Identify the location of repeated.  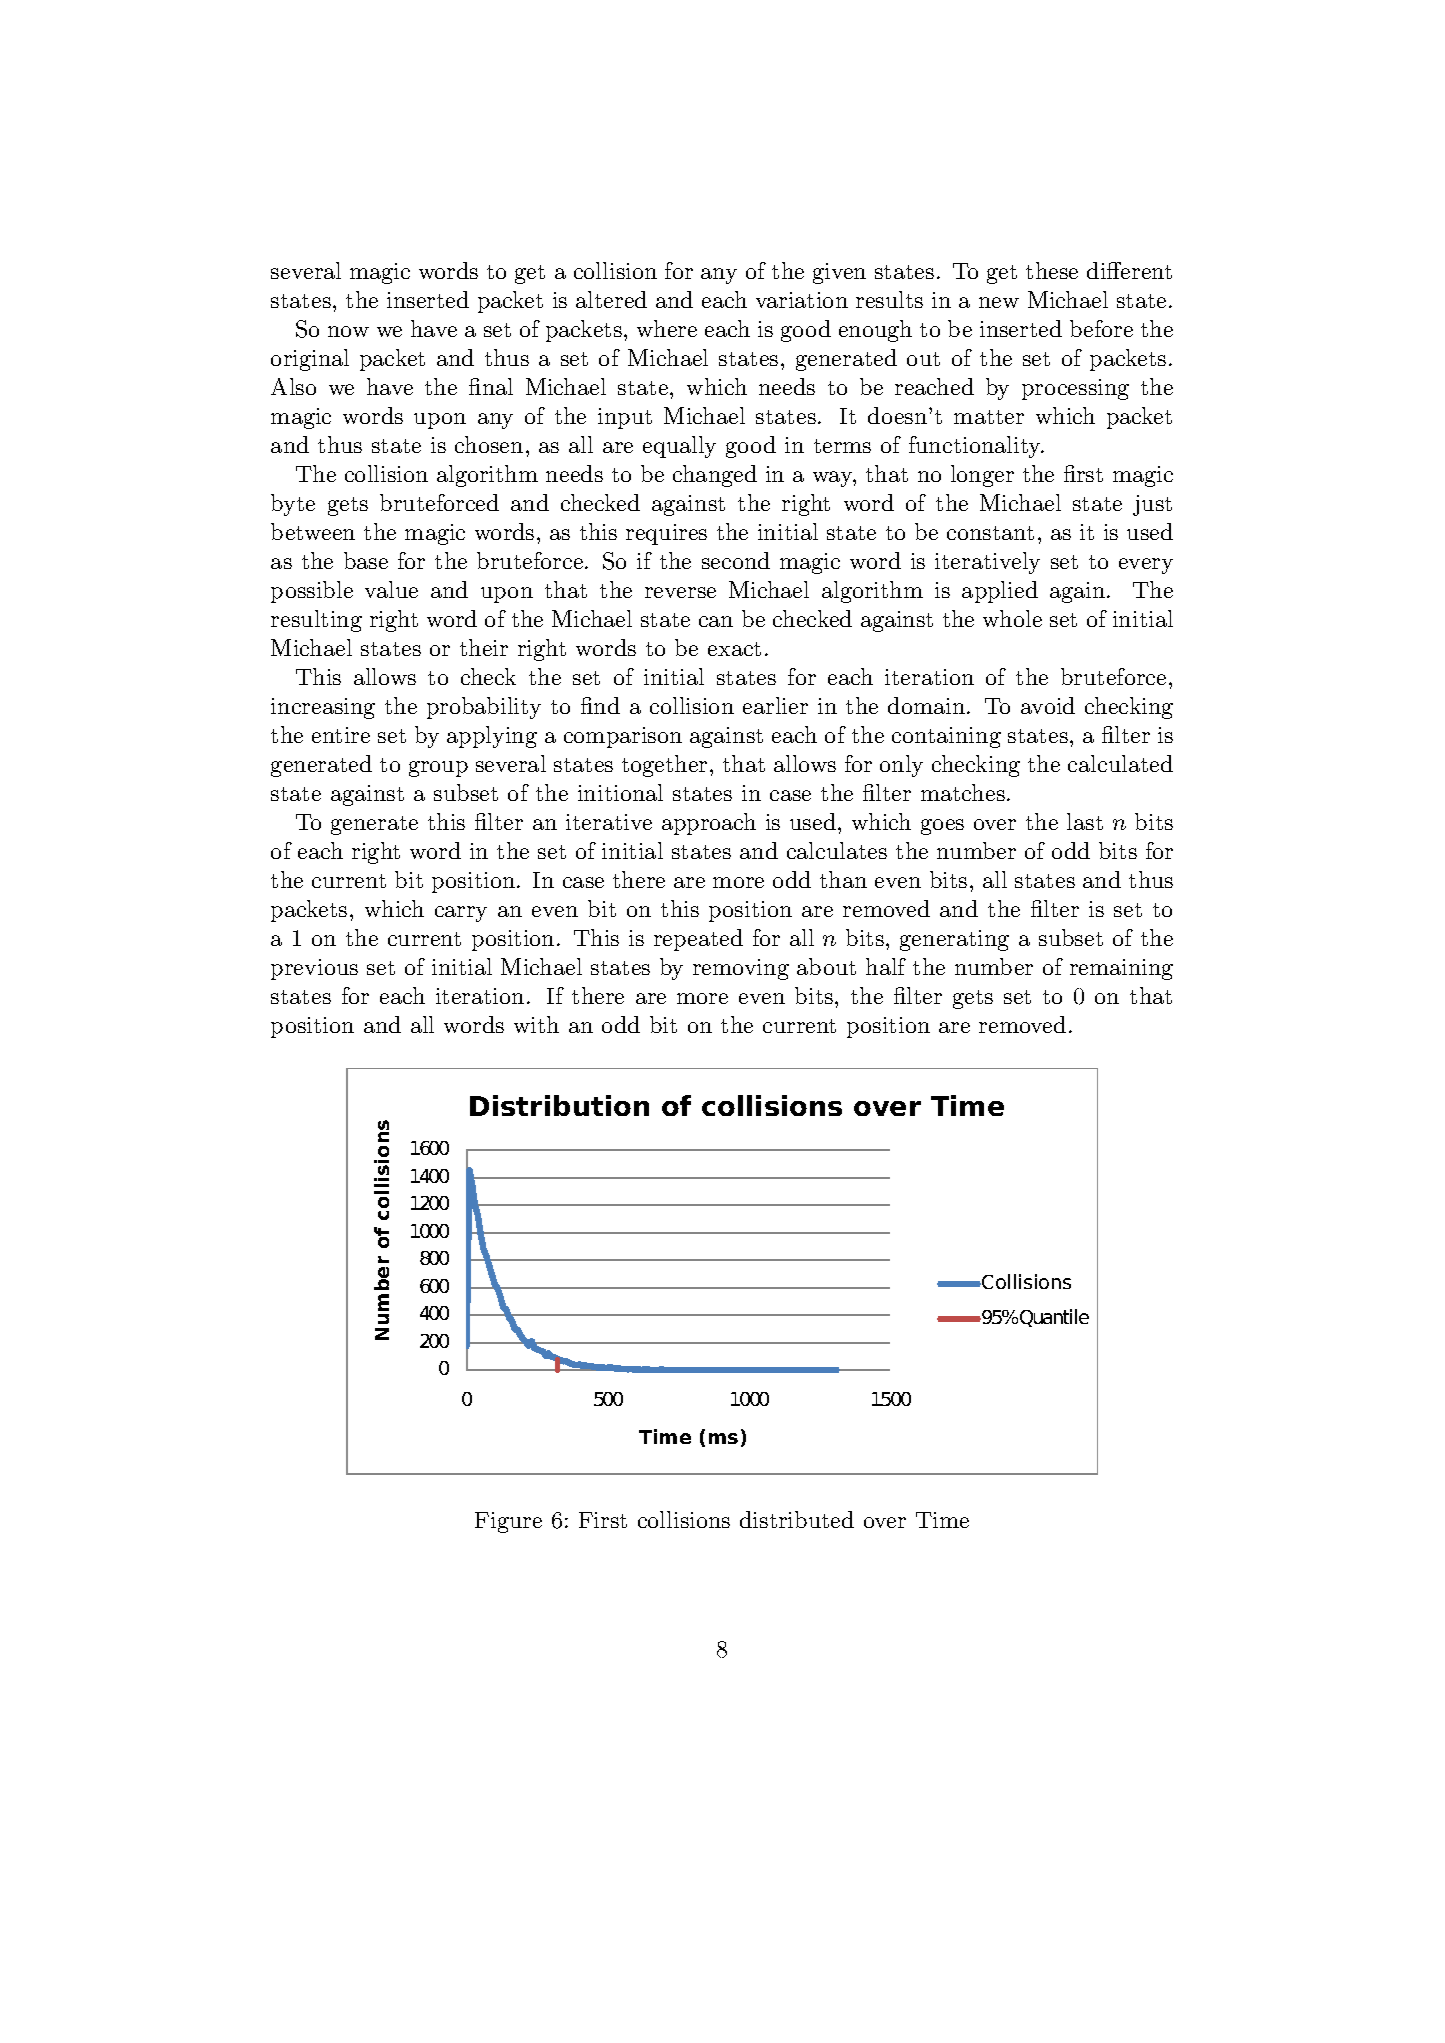
(698, 940).
